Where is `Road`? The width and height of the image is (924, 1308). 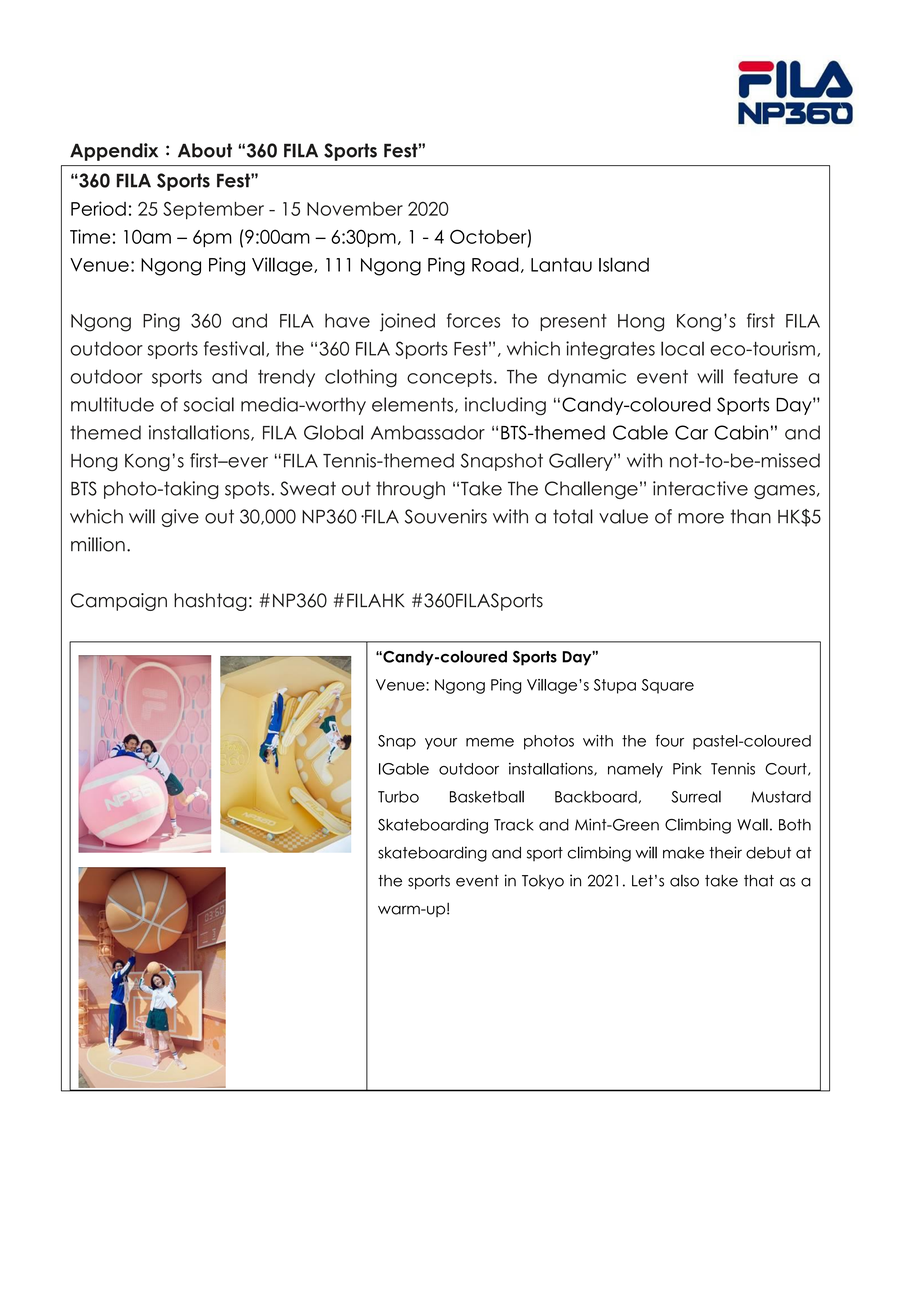
Road is located at coordinates (495, 264).
